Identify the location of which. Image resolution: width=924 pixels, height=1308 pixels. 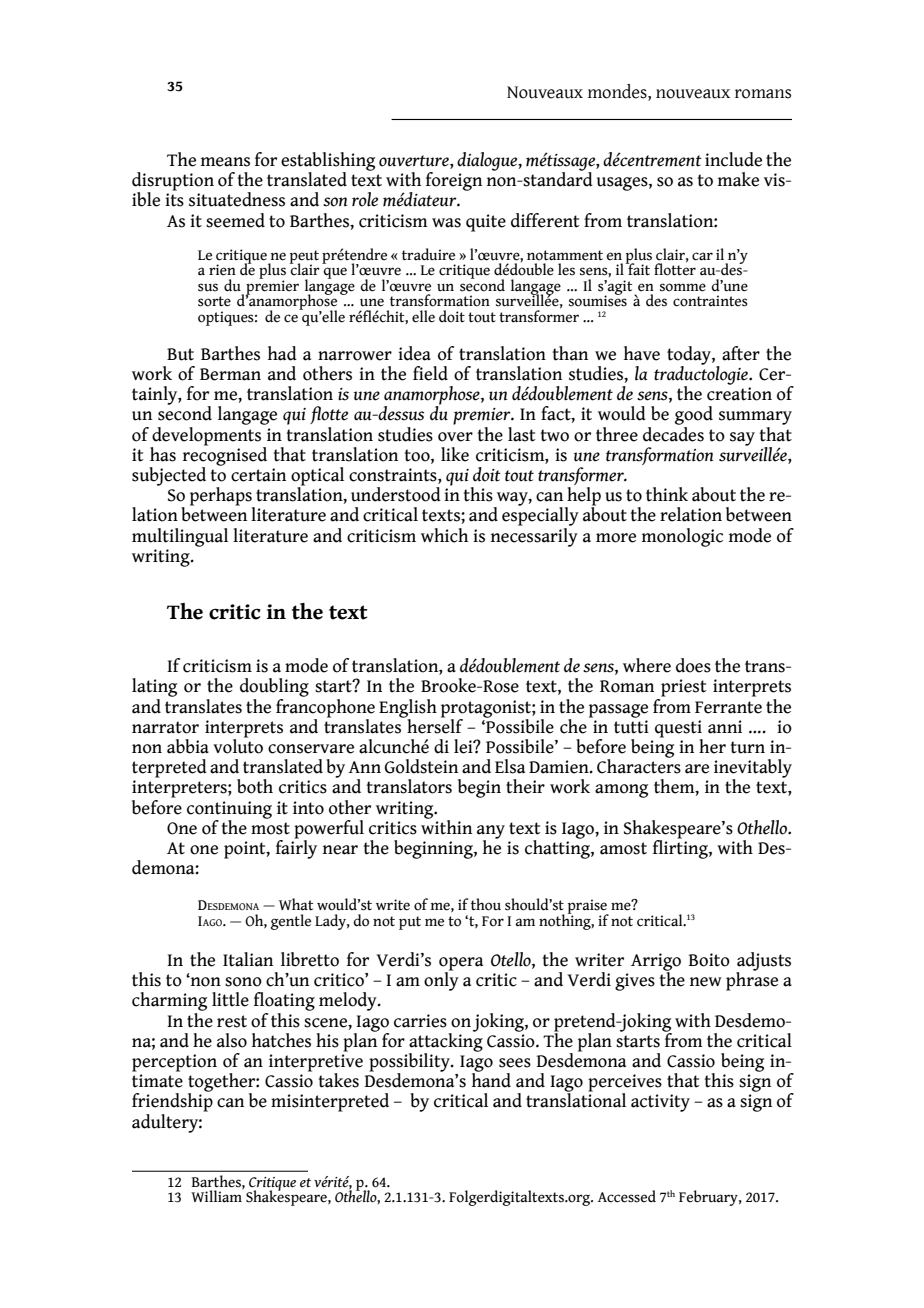
(444, 535).
